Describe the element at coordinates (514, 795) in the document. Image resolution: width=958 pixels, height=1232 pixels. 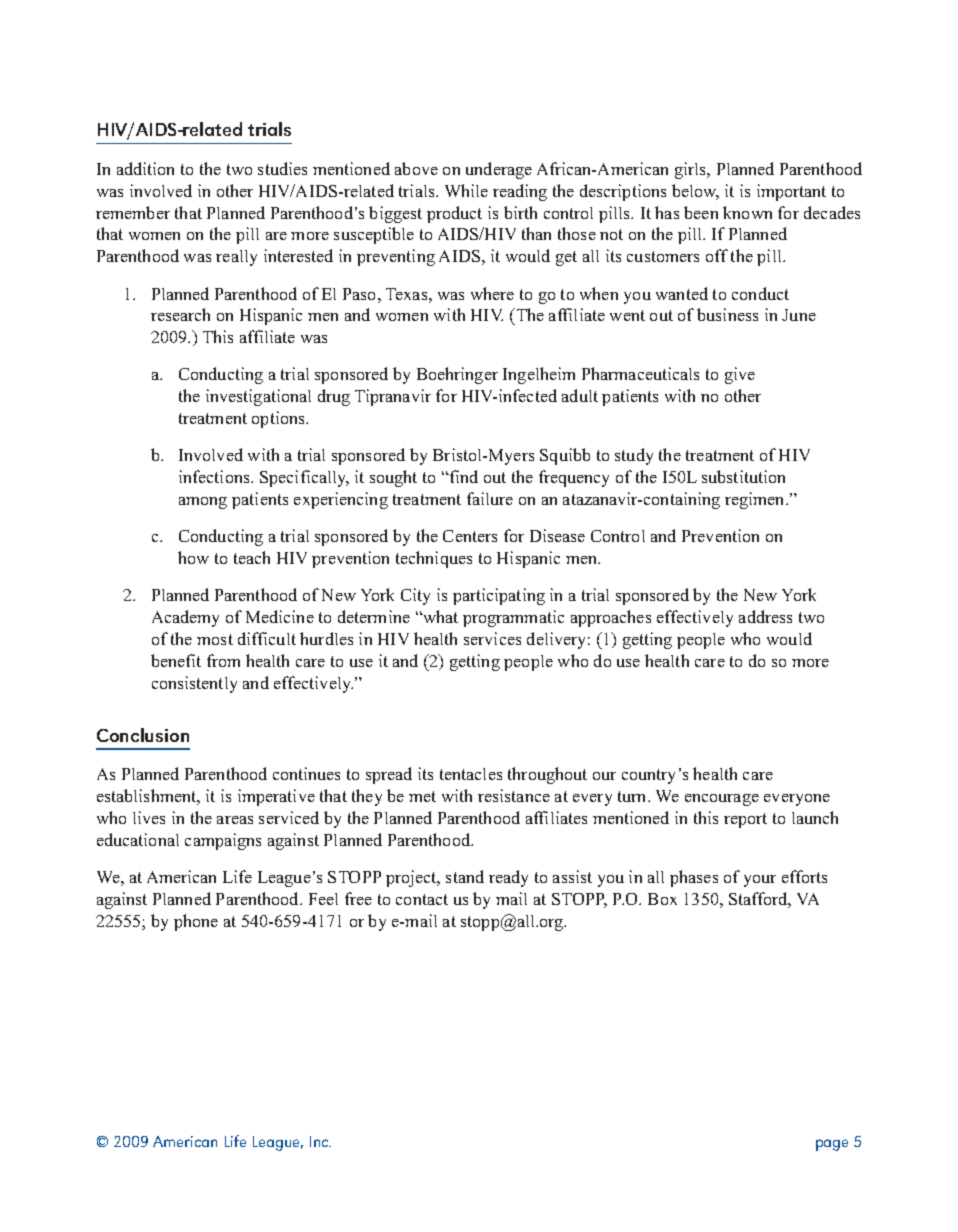
I see `resistance` at that location.
